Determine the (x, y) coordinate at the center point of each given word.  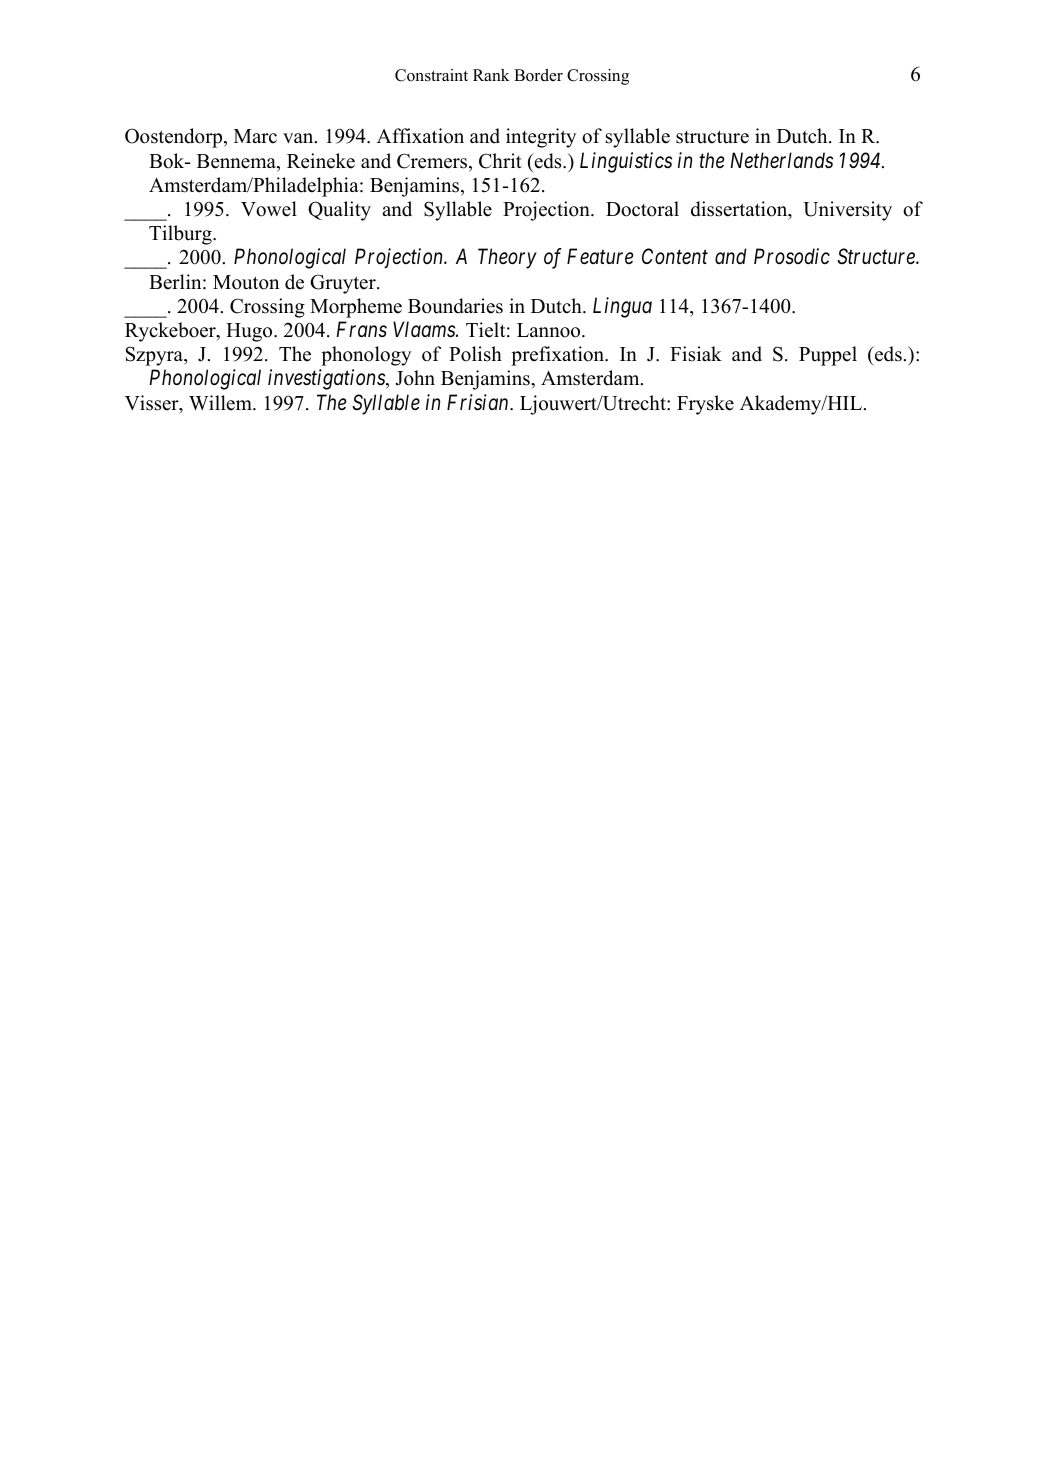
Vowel (269, 209)
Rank (491, 75)
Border (538, 75)
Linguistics (626, 162)
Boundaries (455, 306)
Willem (221, 403)
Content (675, 256)
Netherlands (781, 160)
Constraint (431, 75)
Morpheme (356, 308)
